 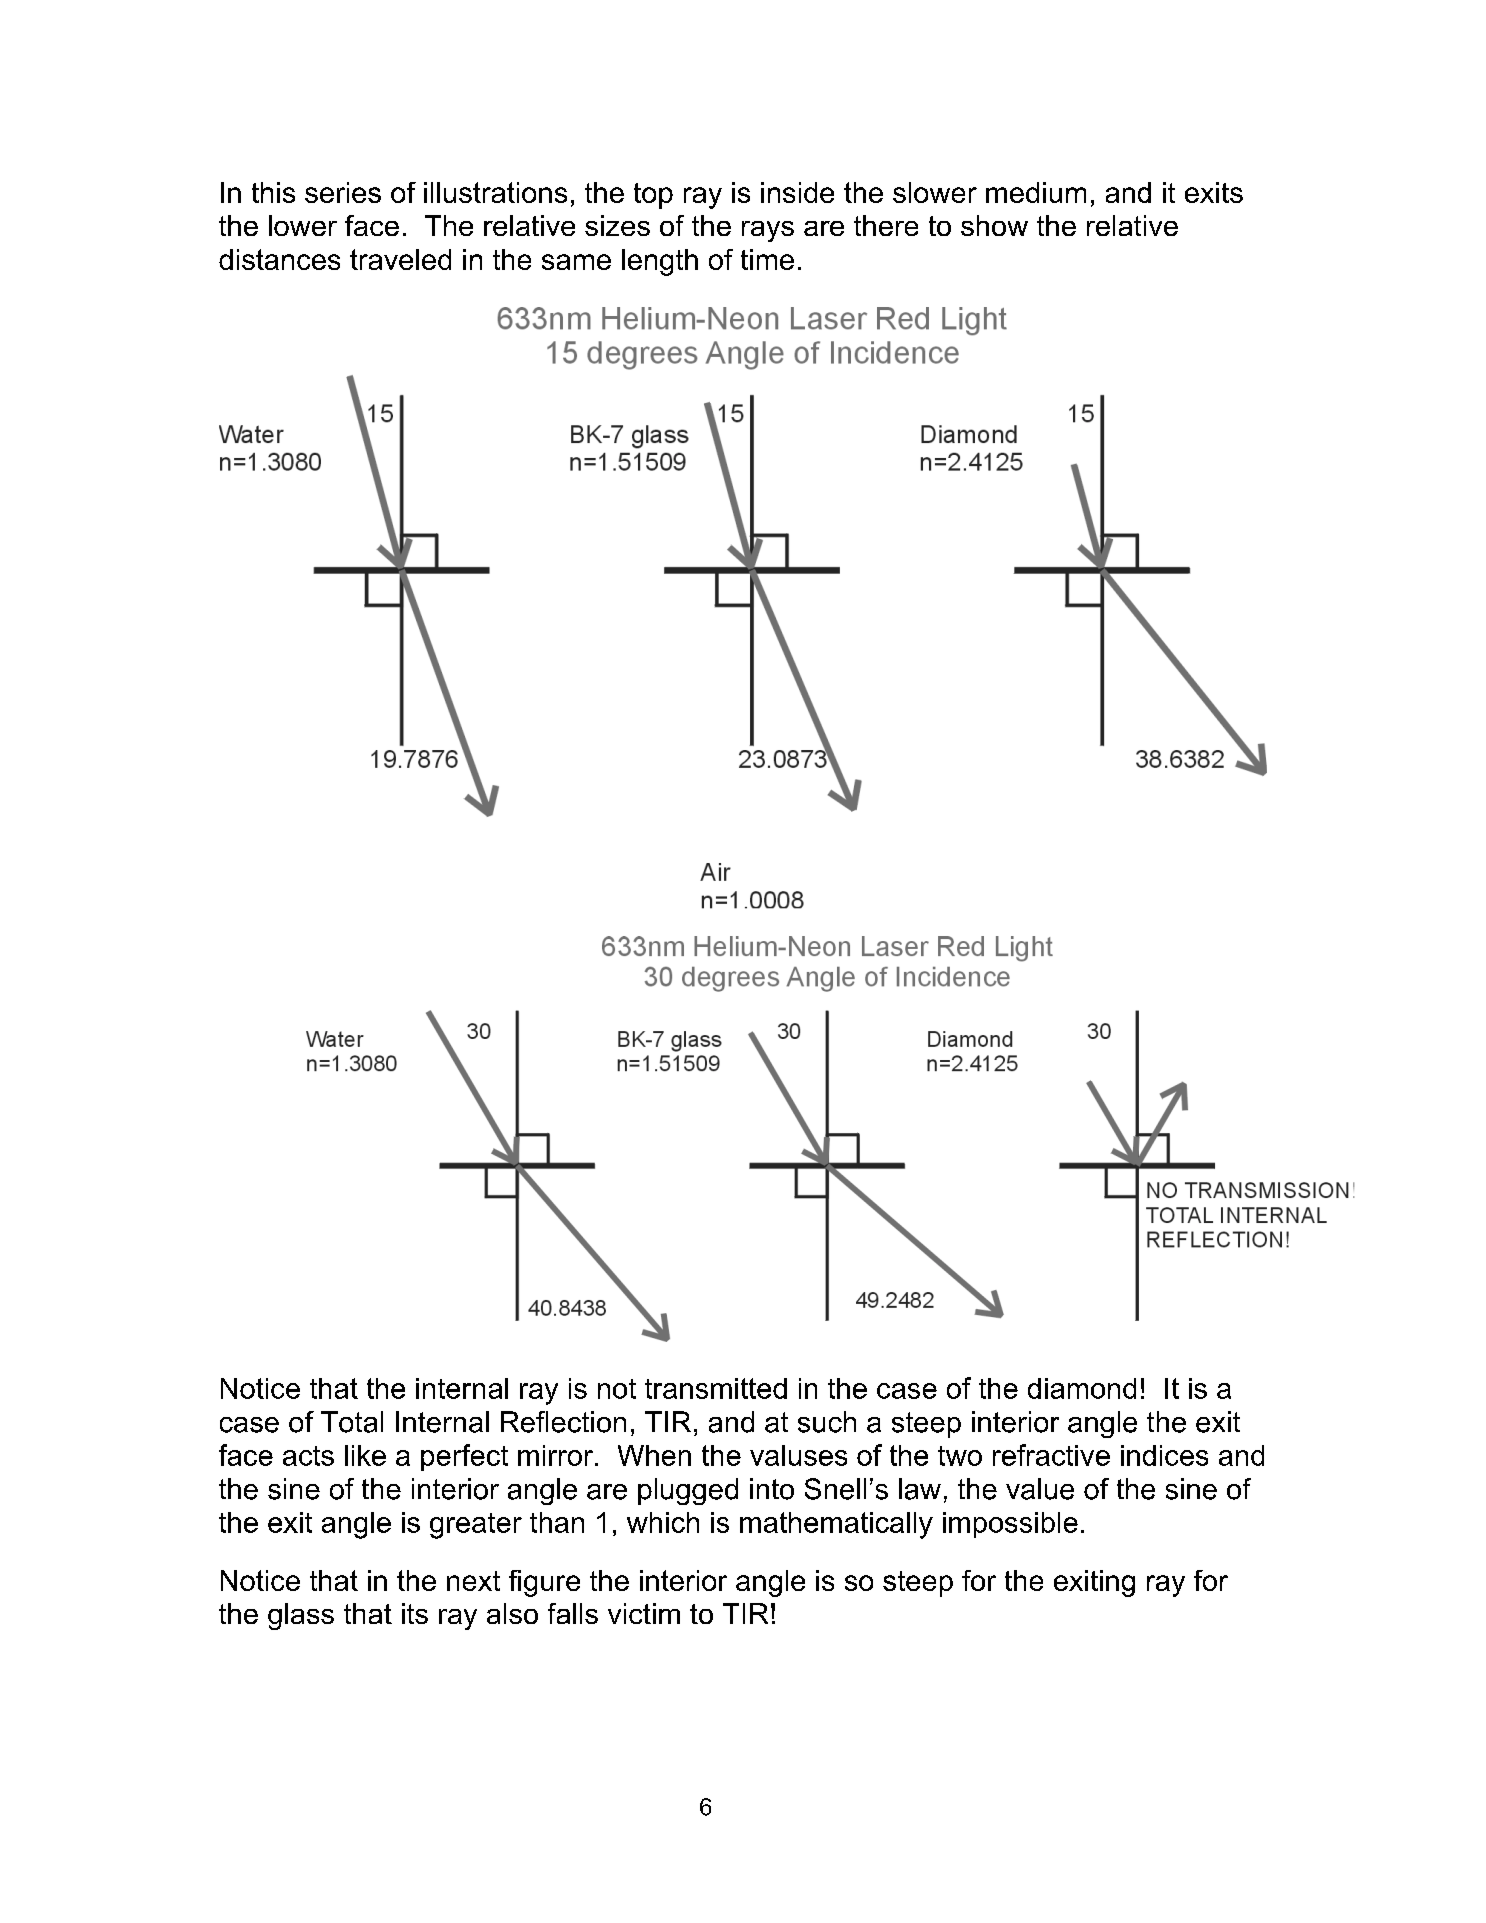 What do you see at coordinates (1051, 1455) in the page?
I see `refractive` at bounding box center [1051, 1455].
